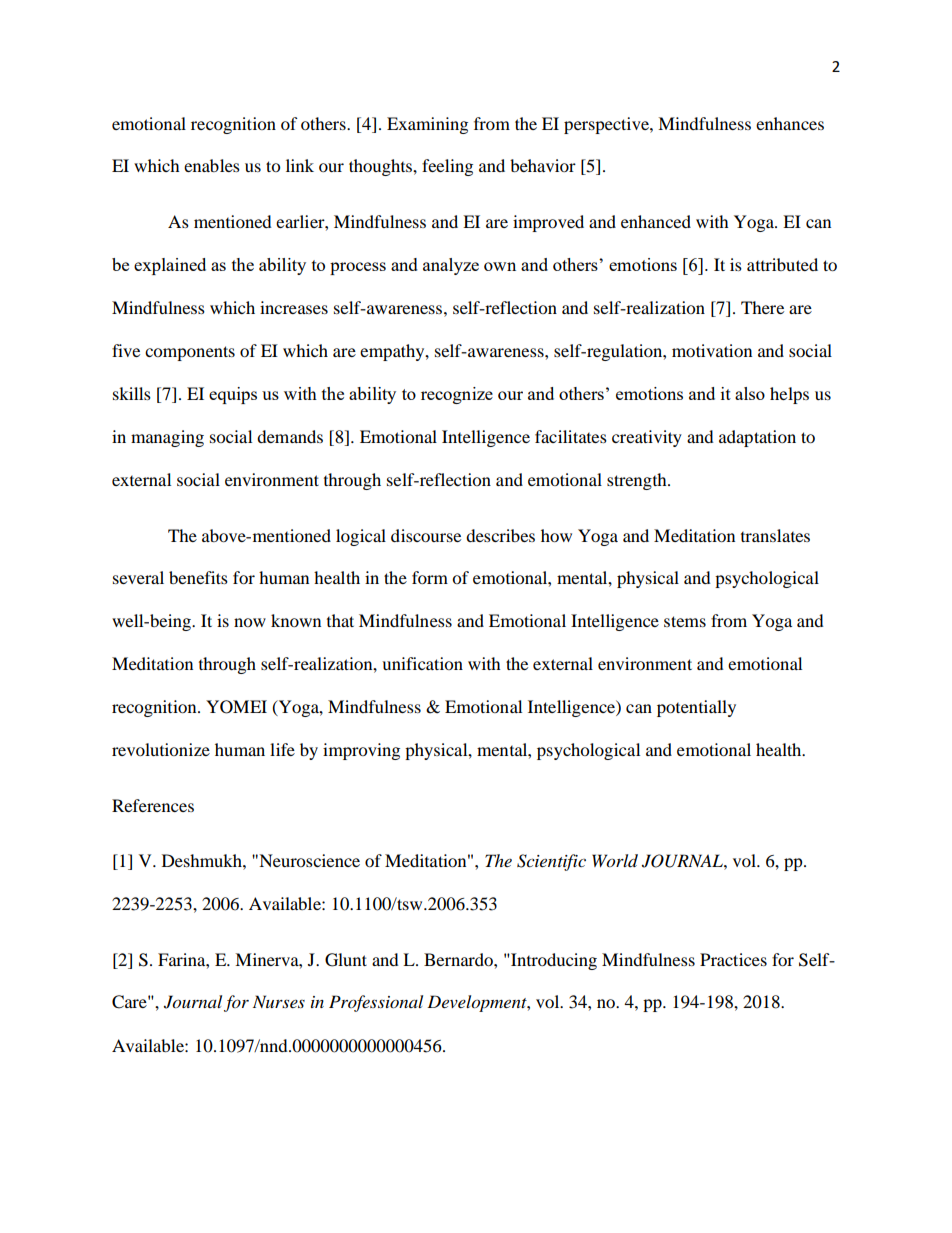 This screenshot has width=952, height=1233. I want to click on enhances, so click(790, 123).
